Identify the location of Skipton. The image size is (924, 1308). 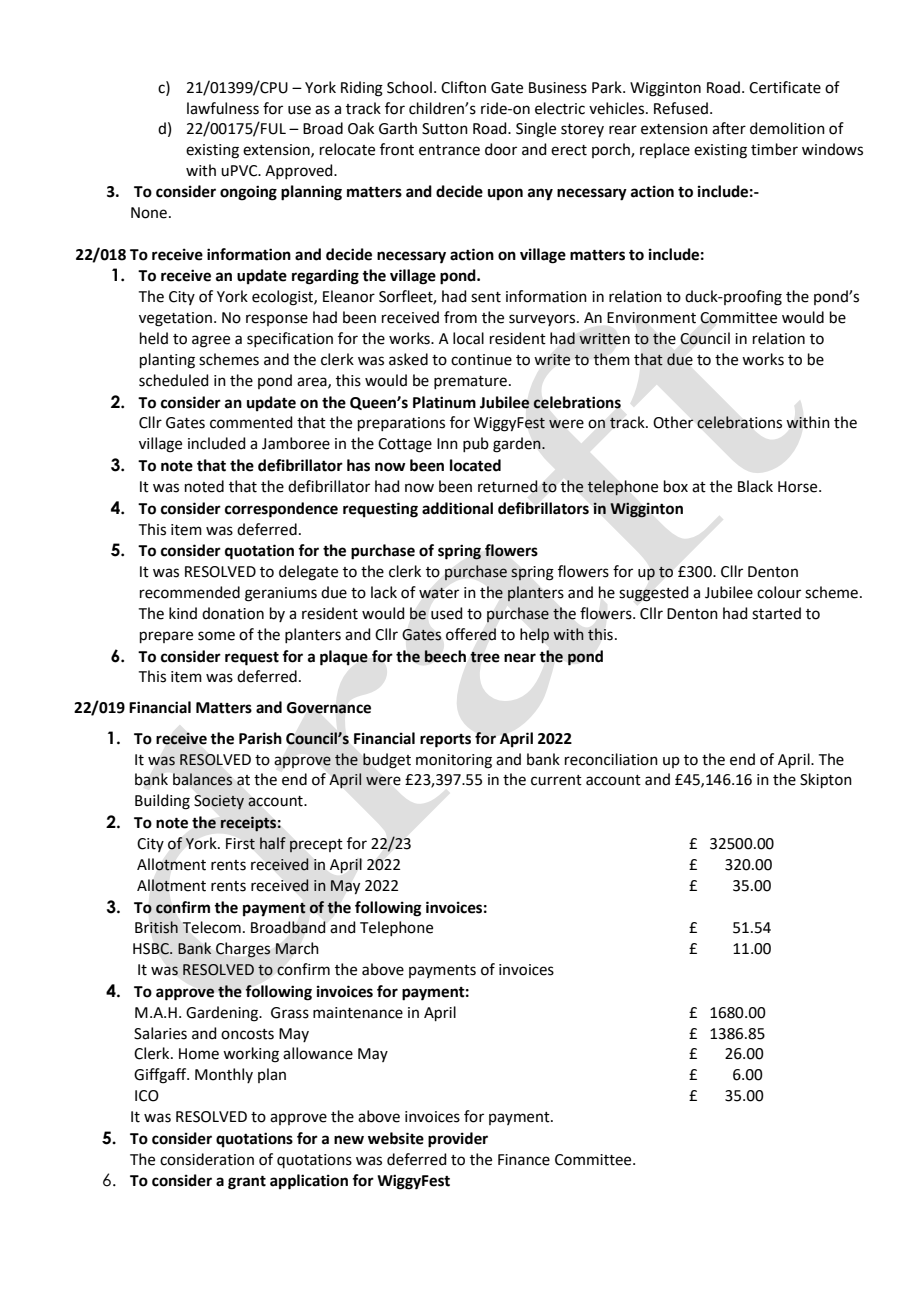
(826, 780).
